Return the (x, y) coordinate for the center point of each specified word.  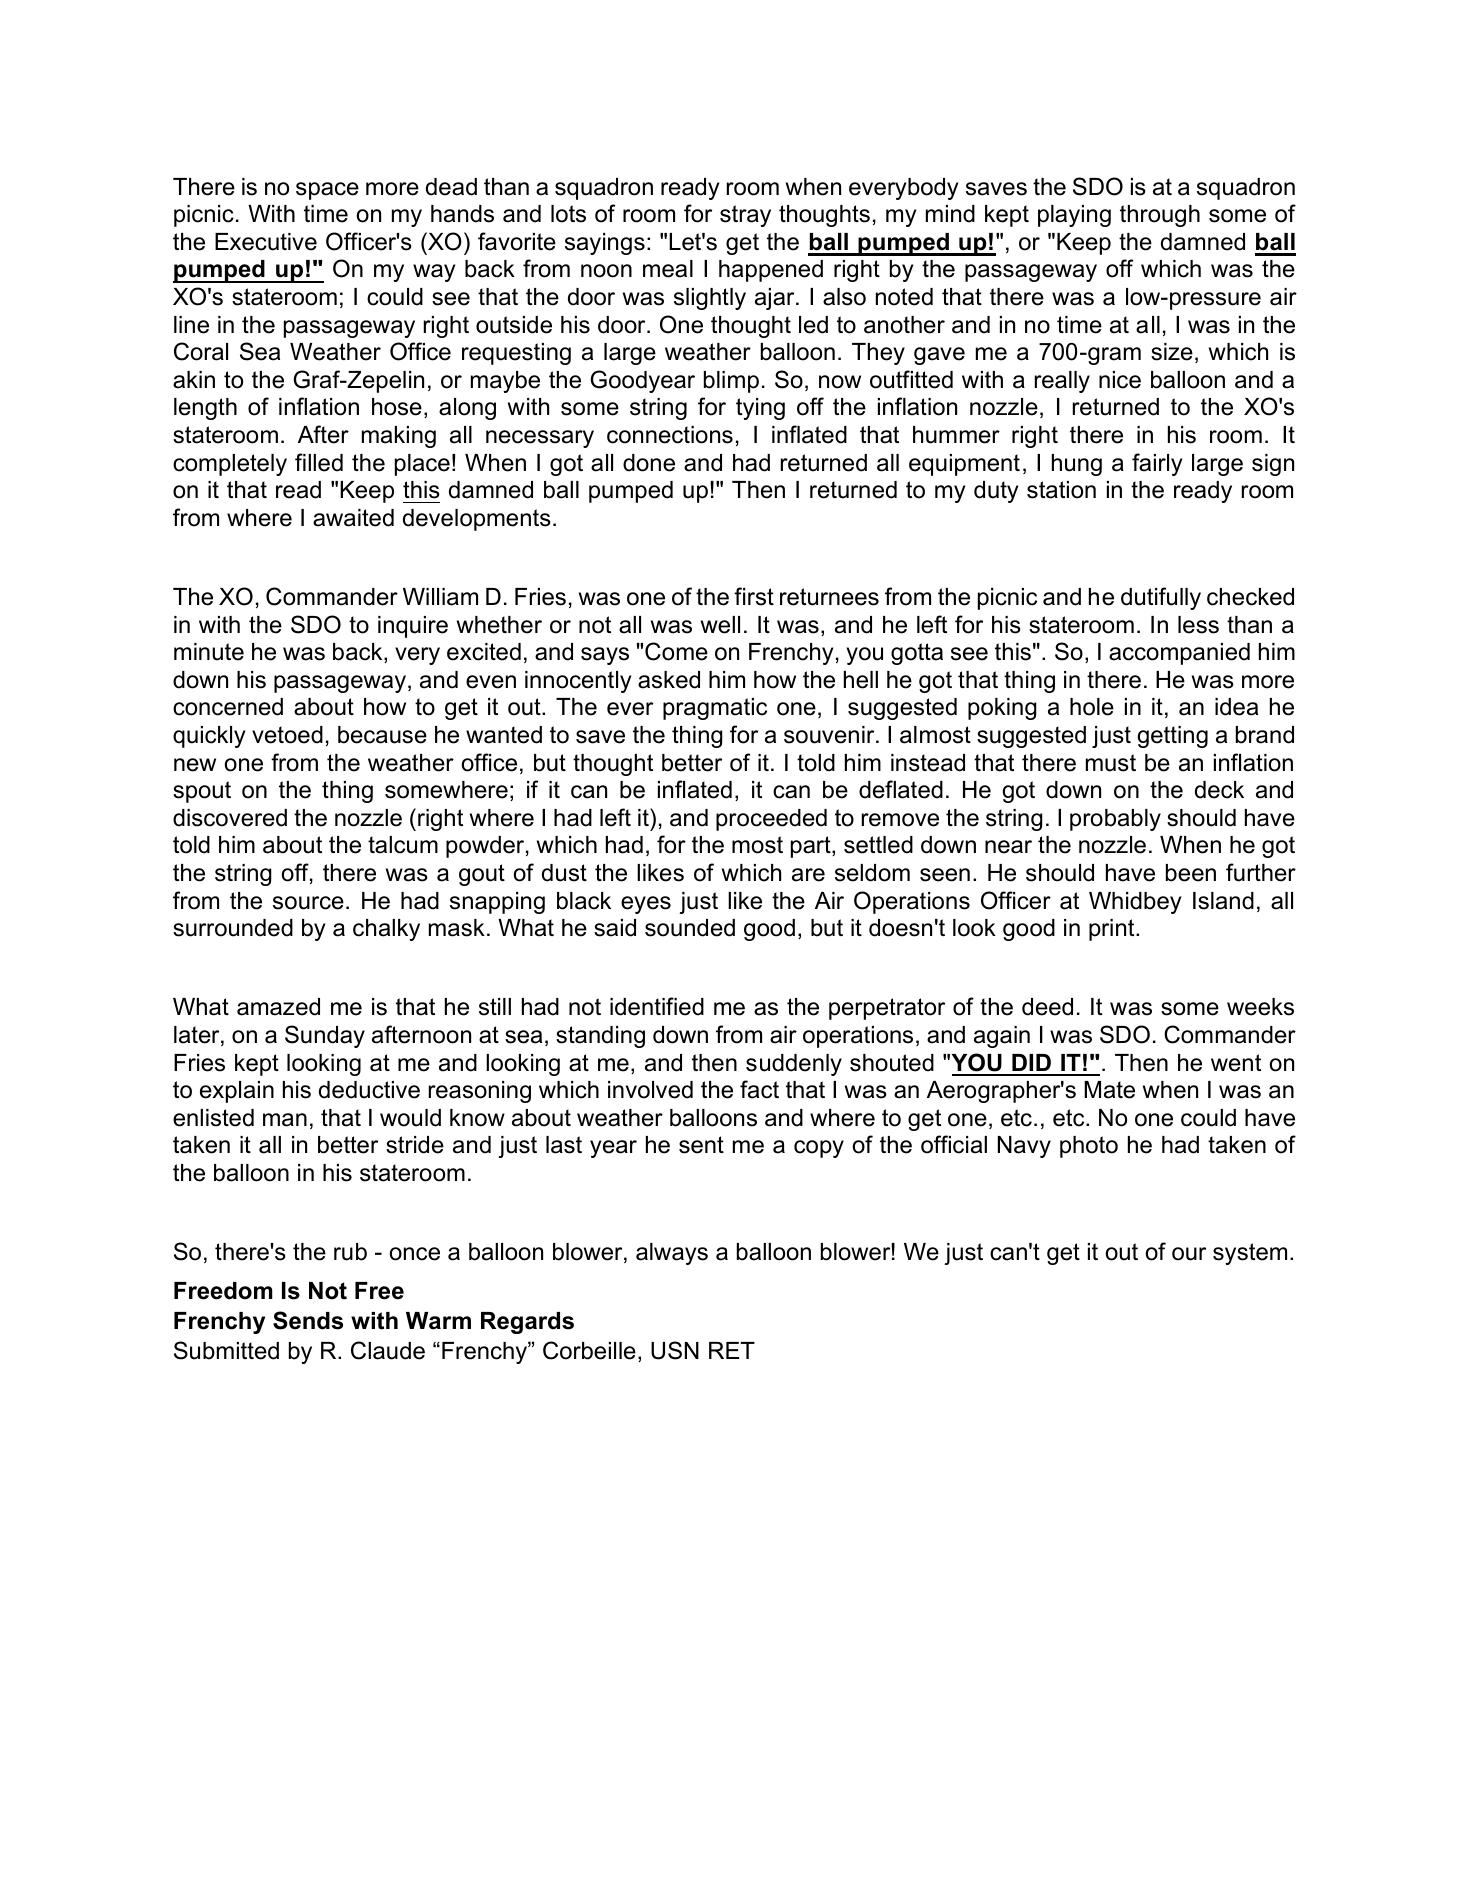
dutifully (1161, 598)
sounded (690, 928)
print (1113, 930)
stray (745, 216)
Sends (308, 1320)
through (1160, 216)
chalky (386, 930)
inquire (413, 627)
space (327, 191)
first (754, 596)
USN (675, 1350)
